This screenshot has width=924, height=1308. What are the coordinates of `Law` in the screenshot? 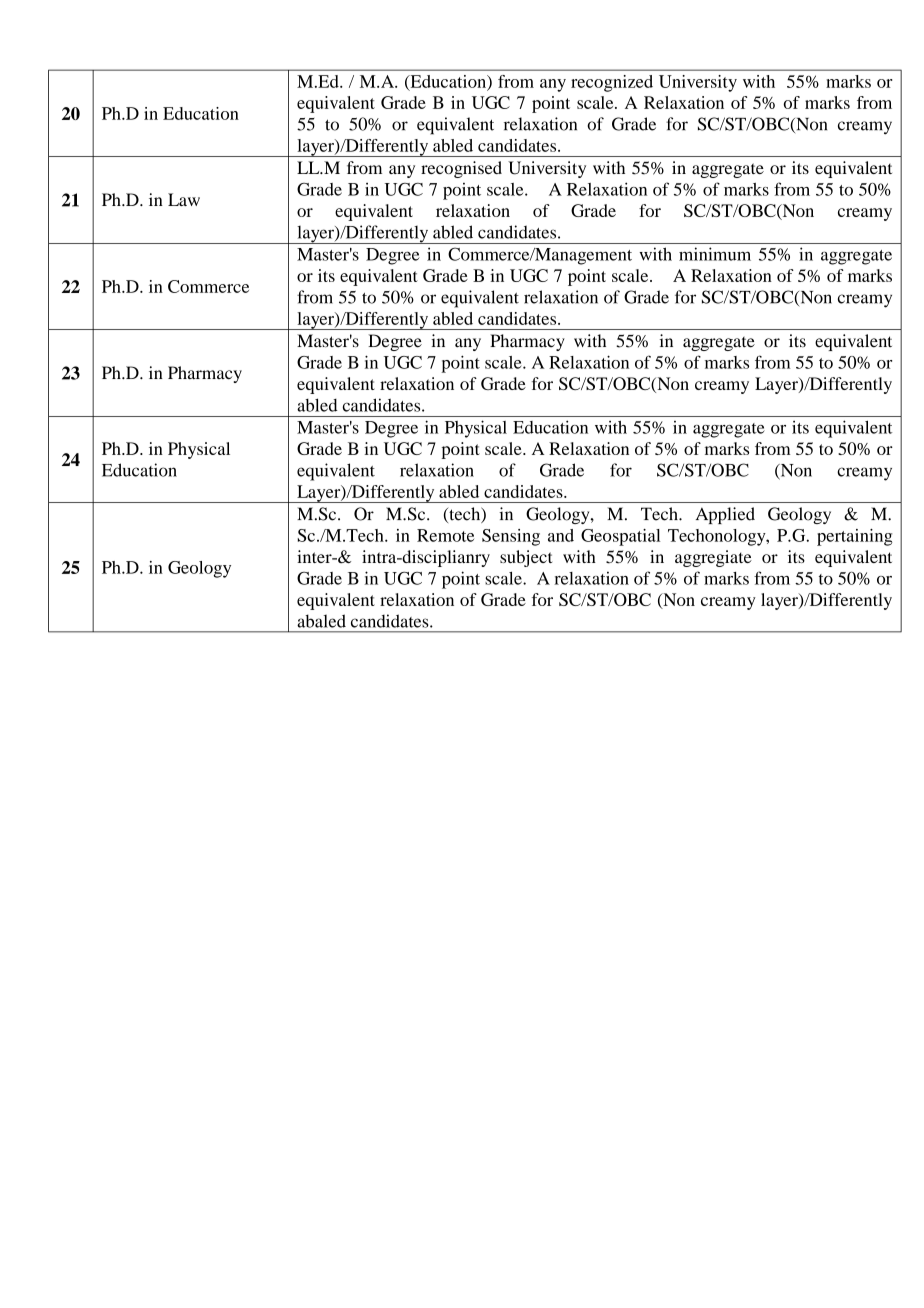 It's located at (184, 199).
